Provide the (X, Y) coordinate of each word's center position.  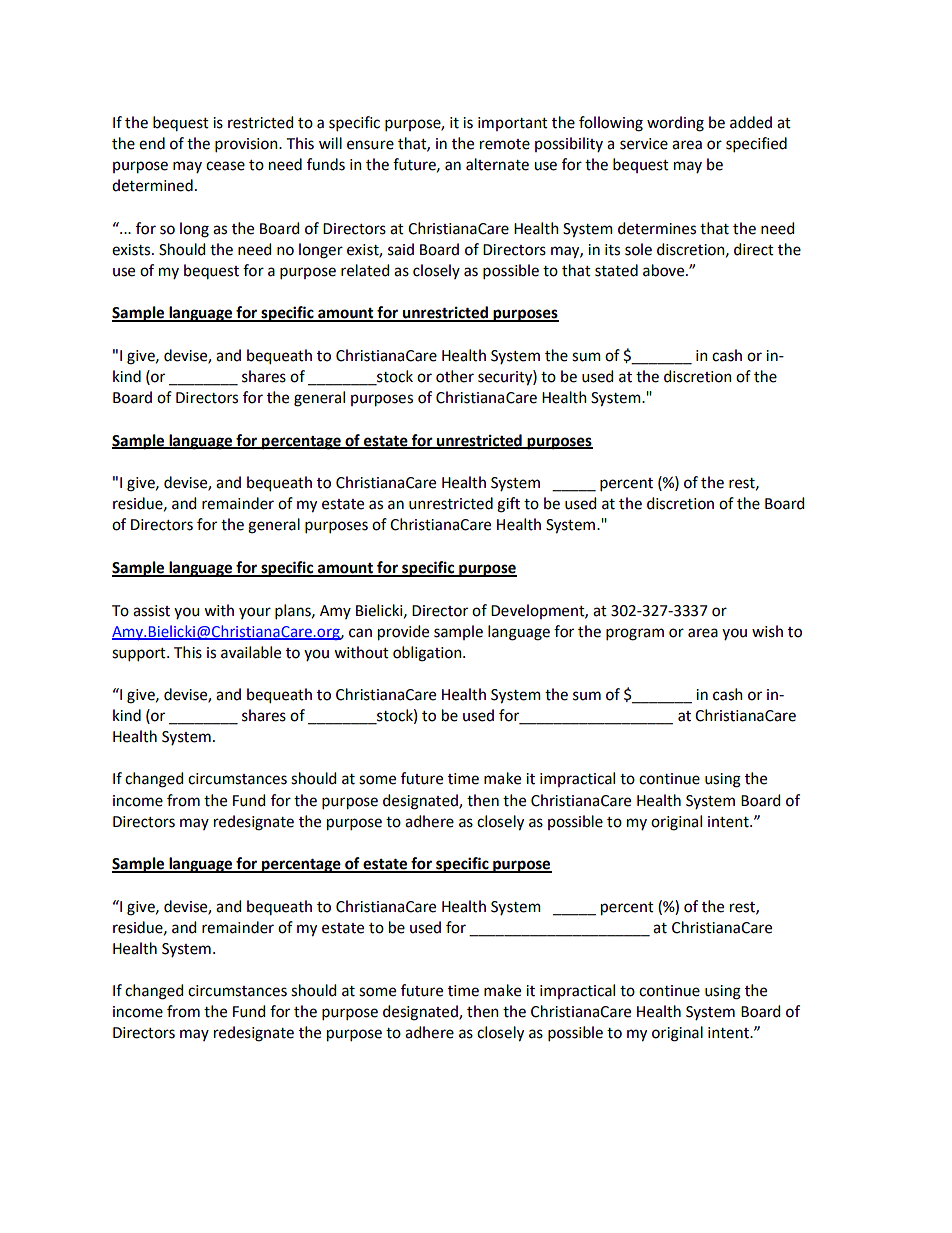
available (251, 652)
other (455, 376)
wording (675, 124)
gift (508, 505)
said (401, 249)
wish (767, 631)
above (665, 270)
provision (247, 145)
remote (505, 144)
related (365, 270)
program (635, 634)
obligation (428, 654)
